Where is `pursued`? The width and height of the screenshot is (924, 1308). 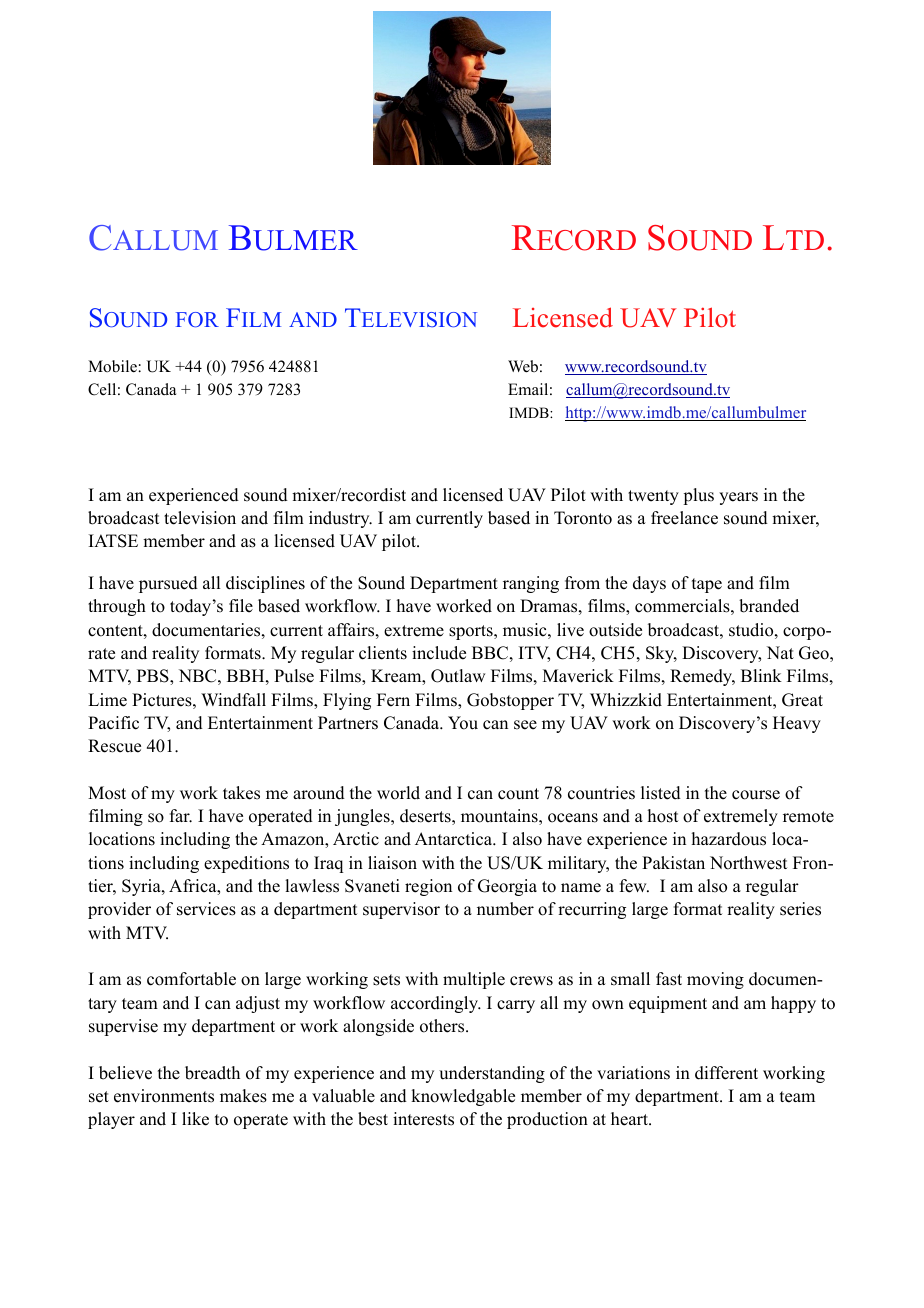 pursued is located at coordinates (168, 584).
